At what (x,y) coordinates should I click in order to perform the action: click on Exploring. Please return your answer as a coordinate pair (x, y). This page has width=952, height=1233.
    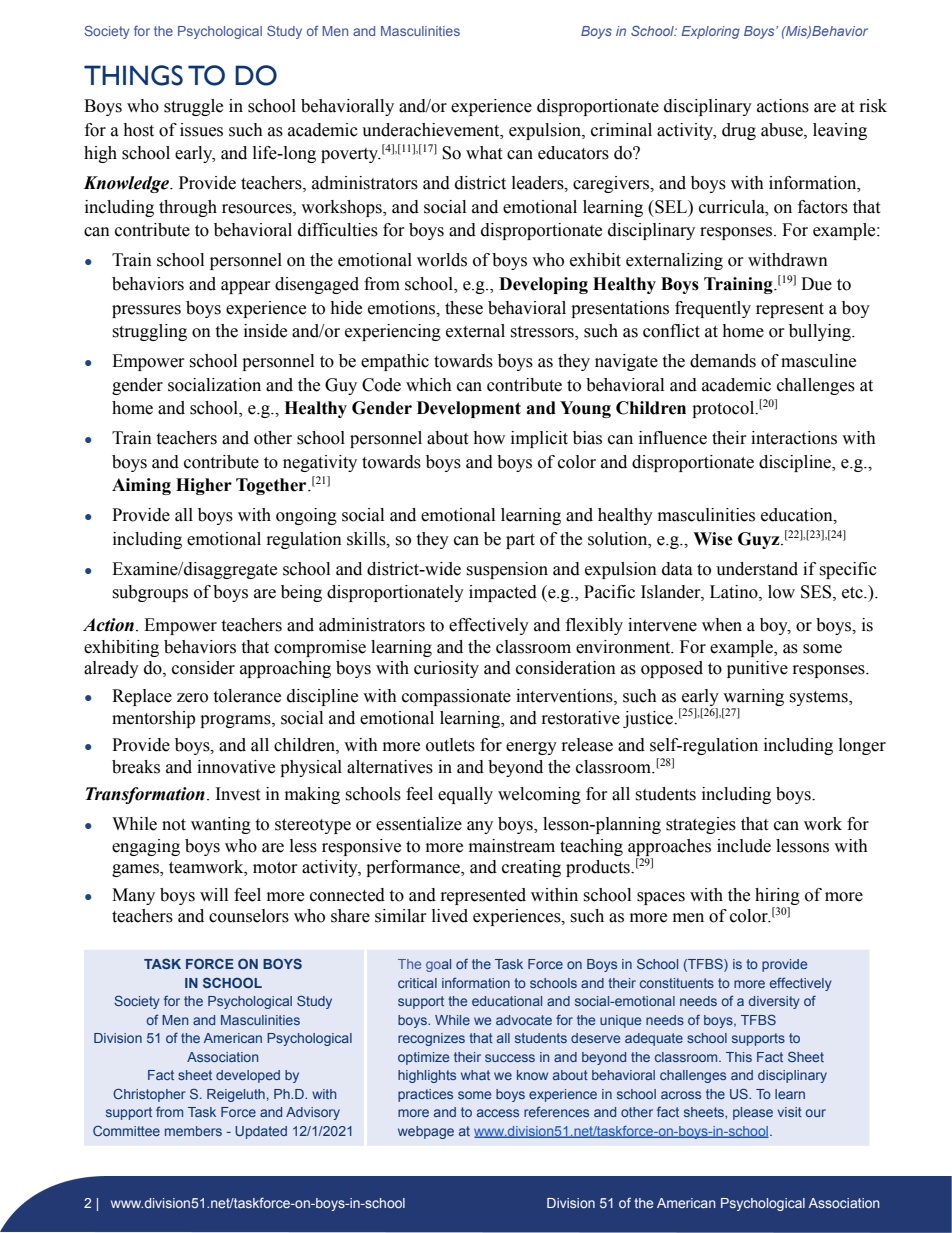
    Looking at the image, I should click on (710, 32).
